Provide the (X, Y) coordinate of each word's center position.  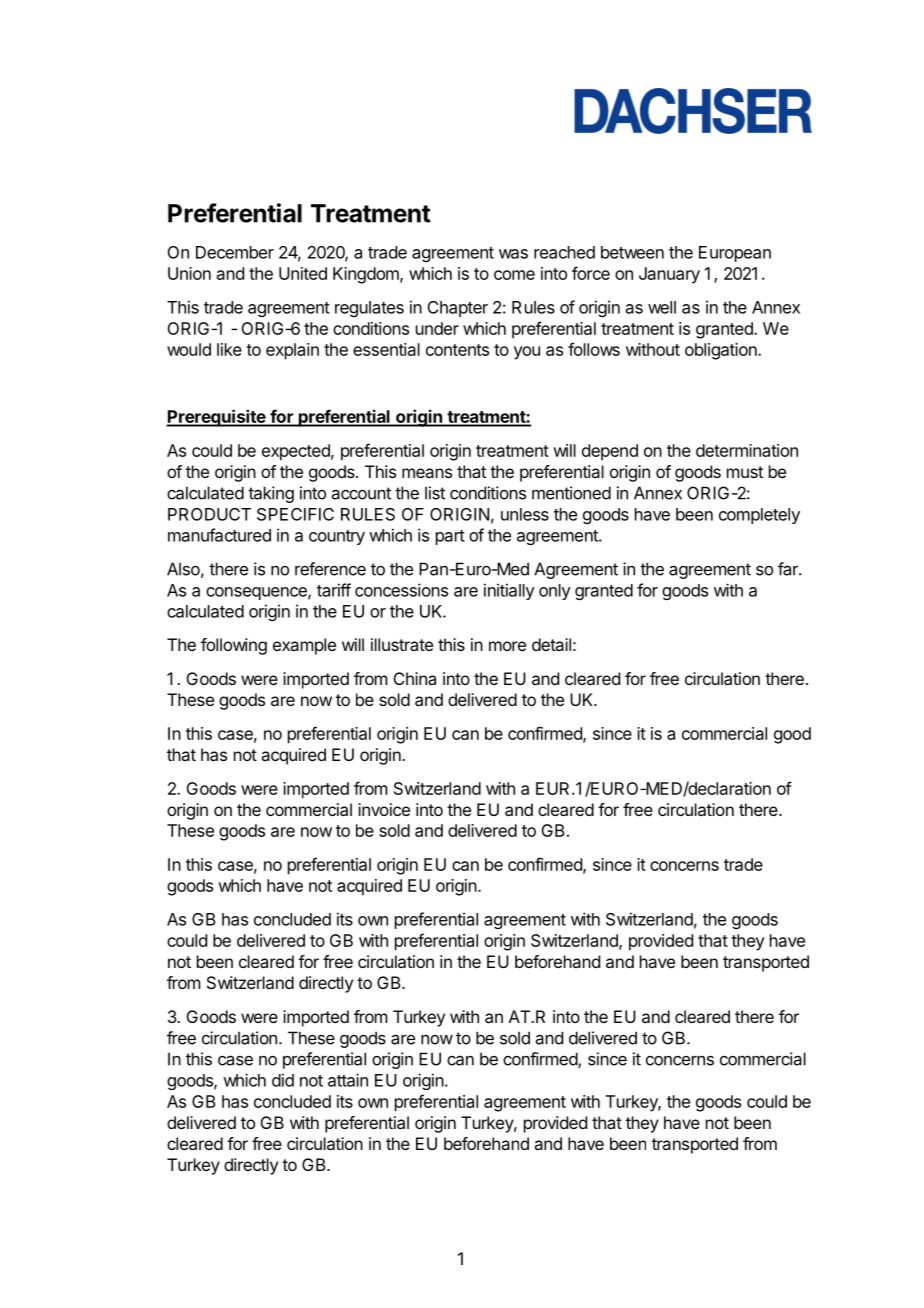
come (514, 275)
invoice (384, 809)
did (283, 1080)
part (450, 537)
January (669, 275)
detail (551, 644)
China (415, 678)
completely (759, 516)
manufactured (219, 535)
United (303, 273)
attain (348, 1080)
